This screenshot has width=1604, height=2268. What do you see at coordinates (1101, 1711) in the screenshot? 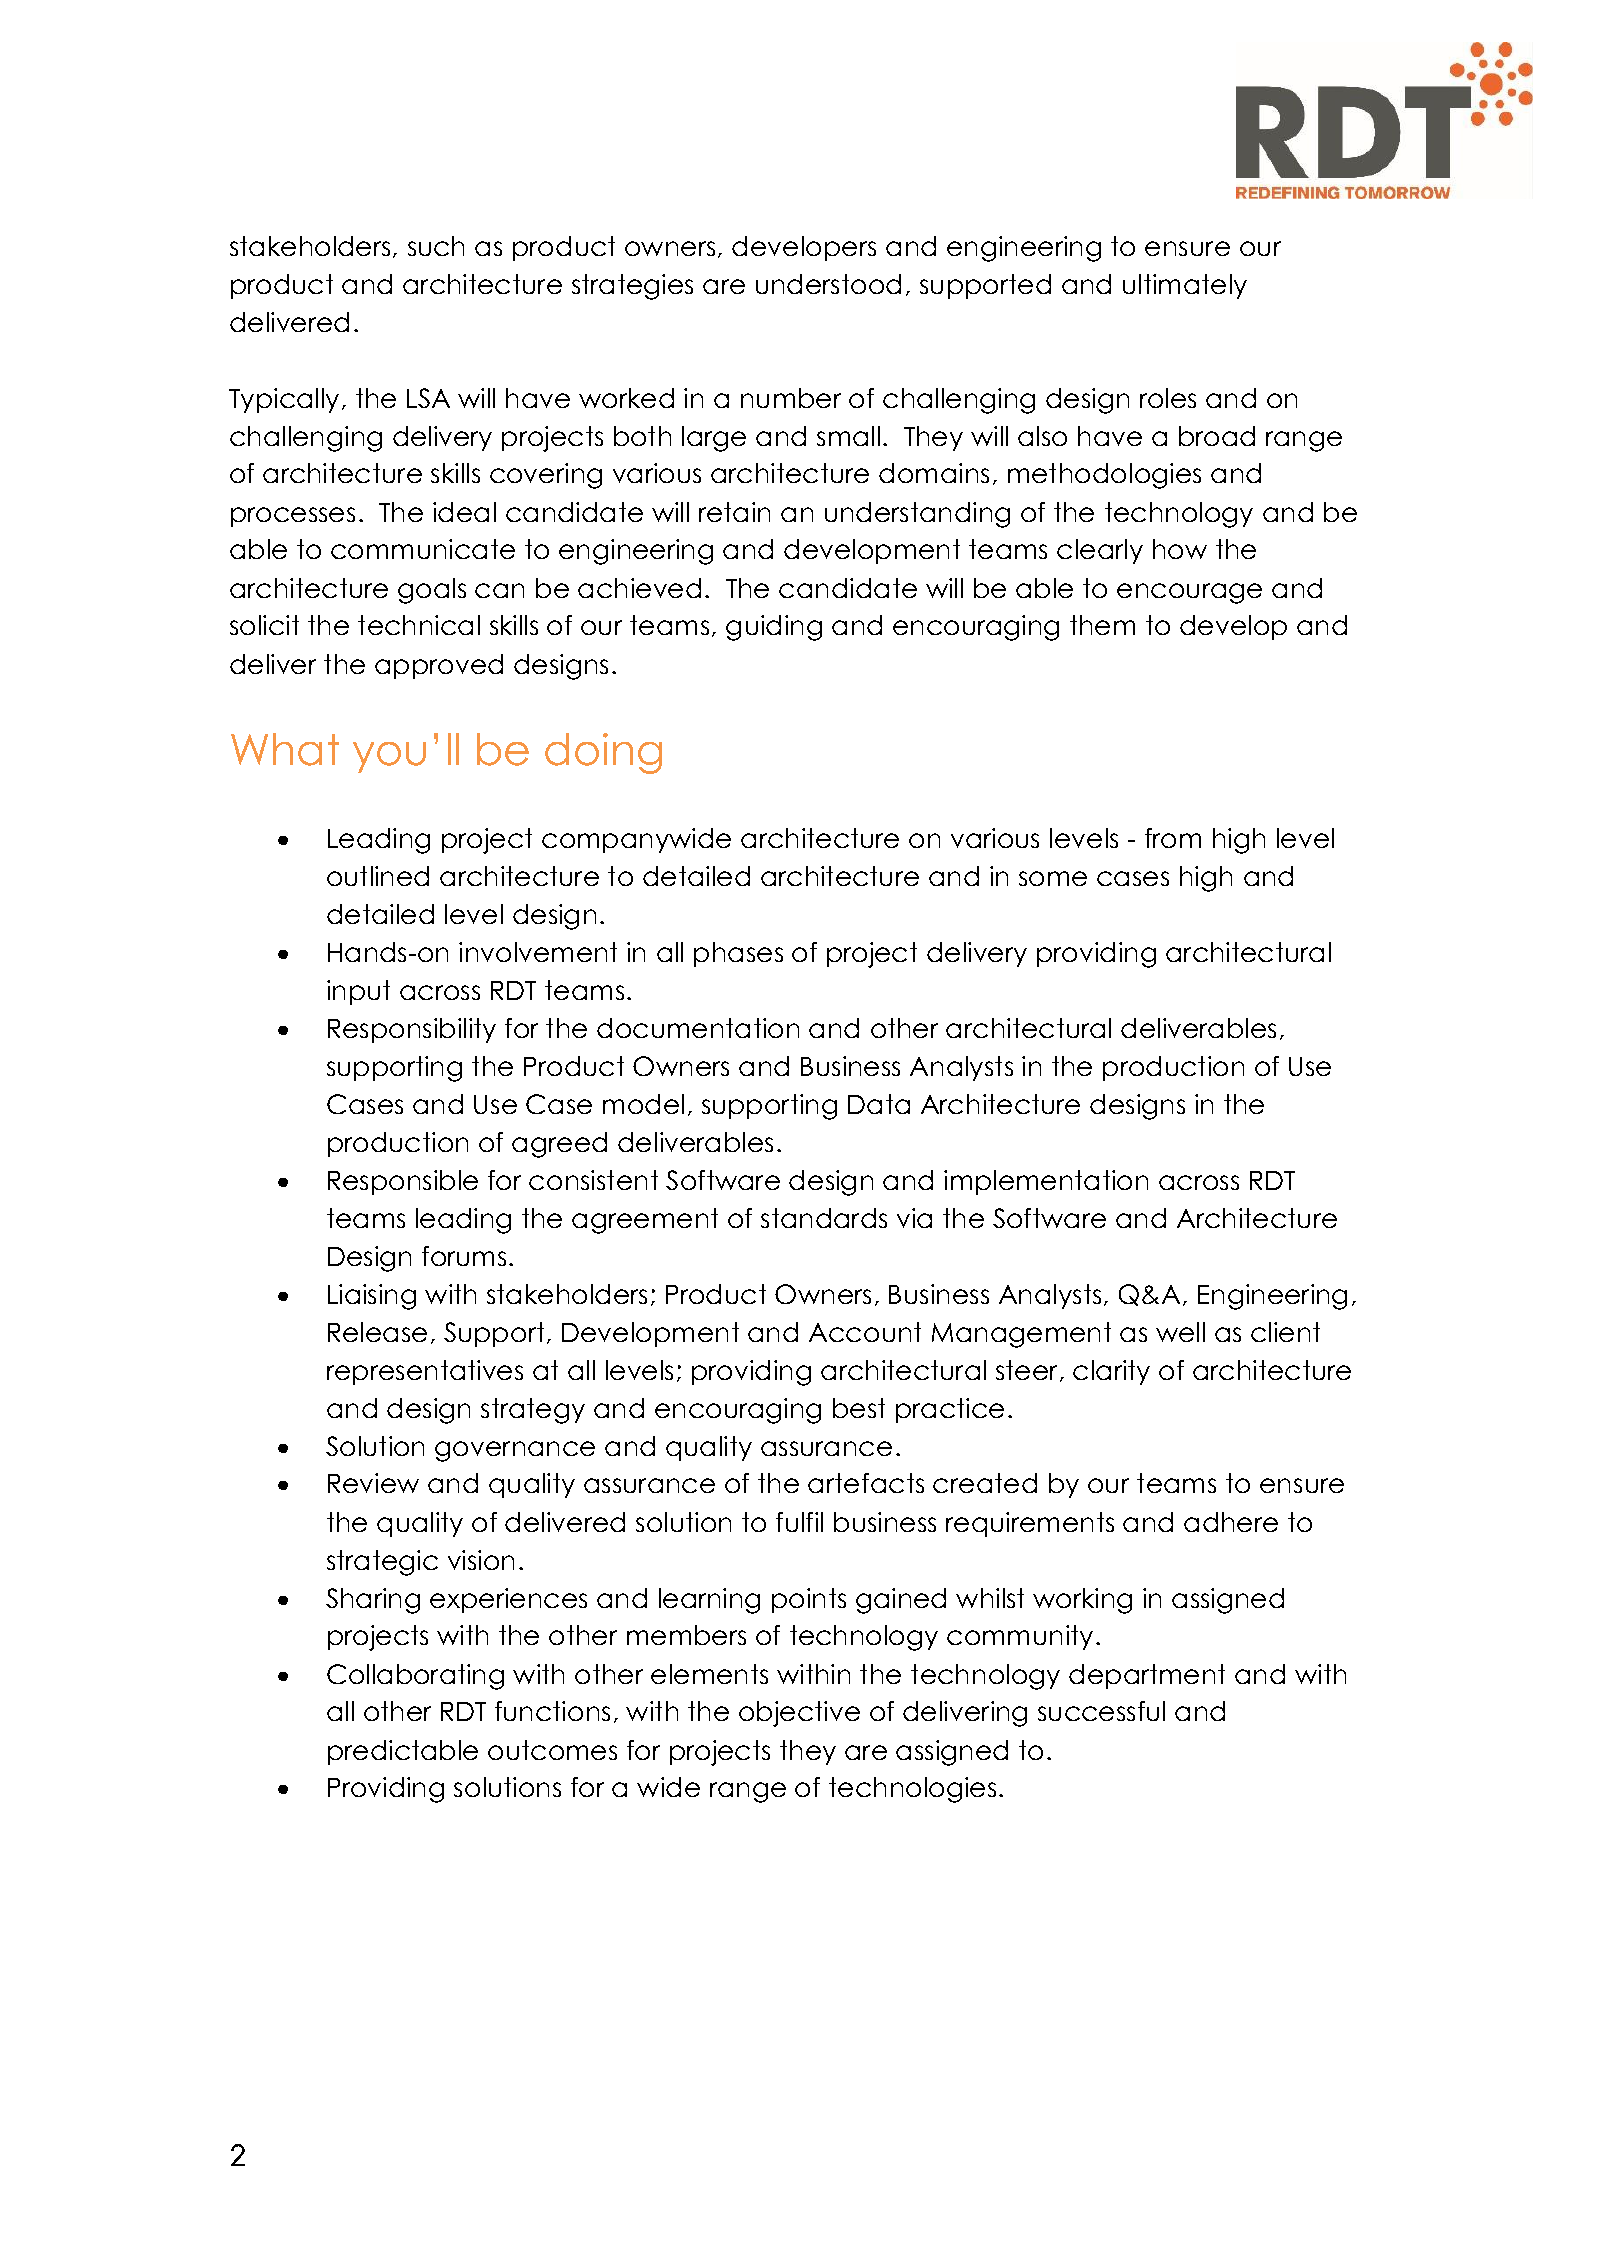
I see `successful` at bounding box center [1101, 1711].
